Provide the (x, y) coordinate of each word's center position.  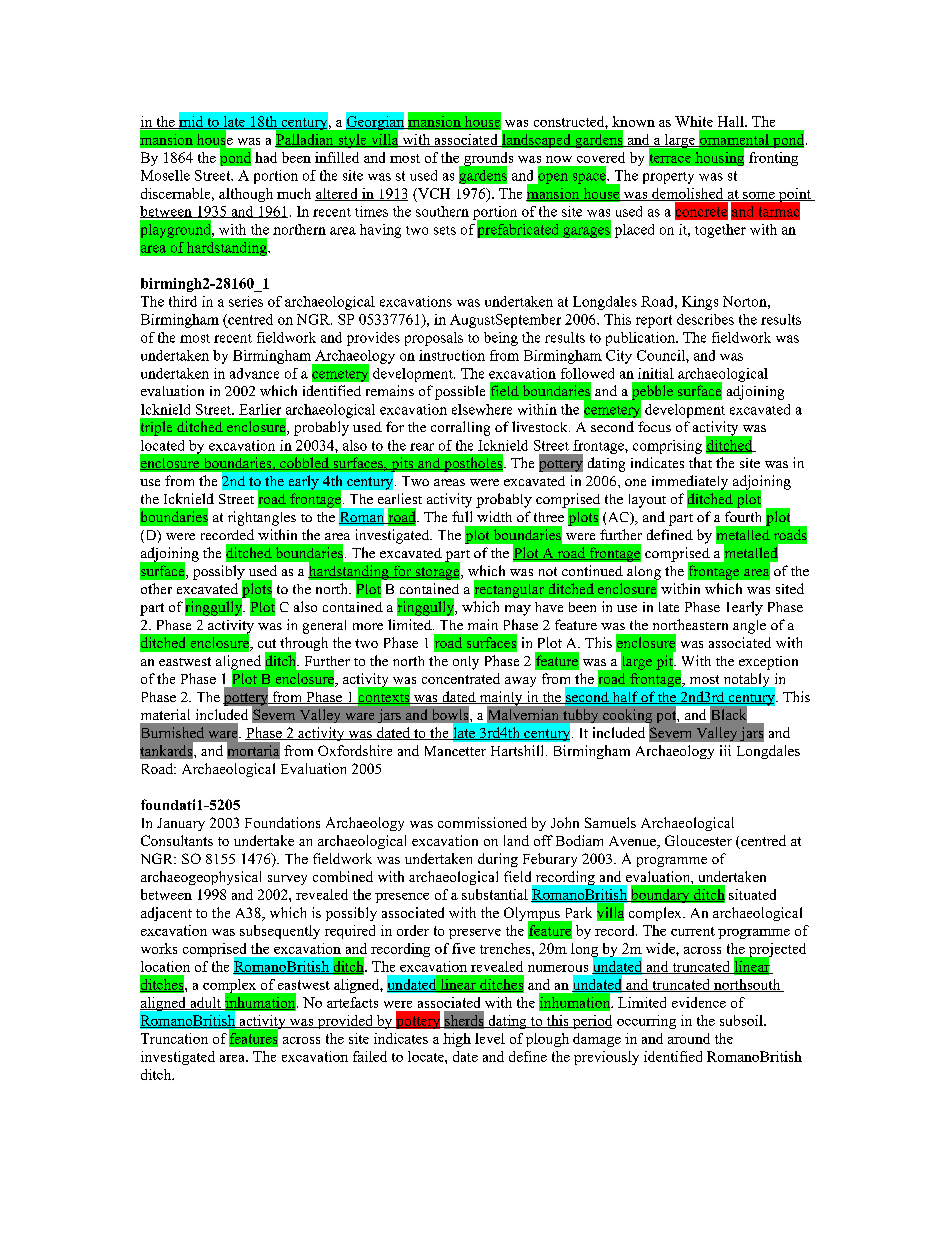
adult (205, 1003)
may (518, 610)
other (156, 588)
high (457, 1040)
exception (768, 663)
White (694, 121)
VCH (433, 193)
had (266, 157)
